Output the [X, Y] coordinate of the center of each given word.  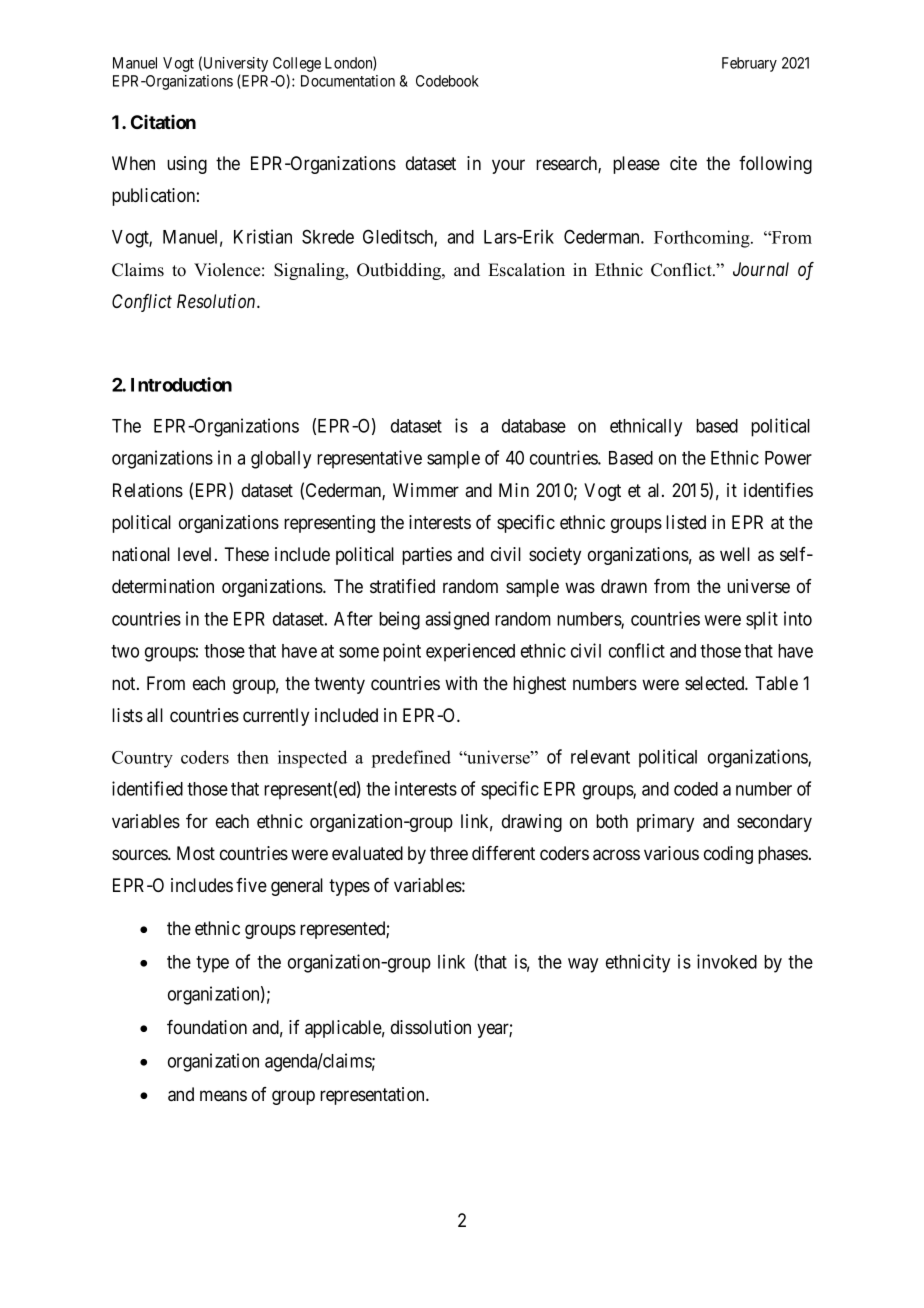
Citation [163, 122]
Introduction [181, 384]
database [534, 426]
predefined [411, 759]
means [223, 1096]
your [508, 166]
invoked [727, 961]
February [749, 64]
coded [696, 789]
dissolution [431, 1027]
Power [788, 458]
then [253, 757]
